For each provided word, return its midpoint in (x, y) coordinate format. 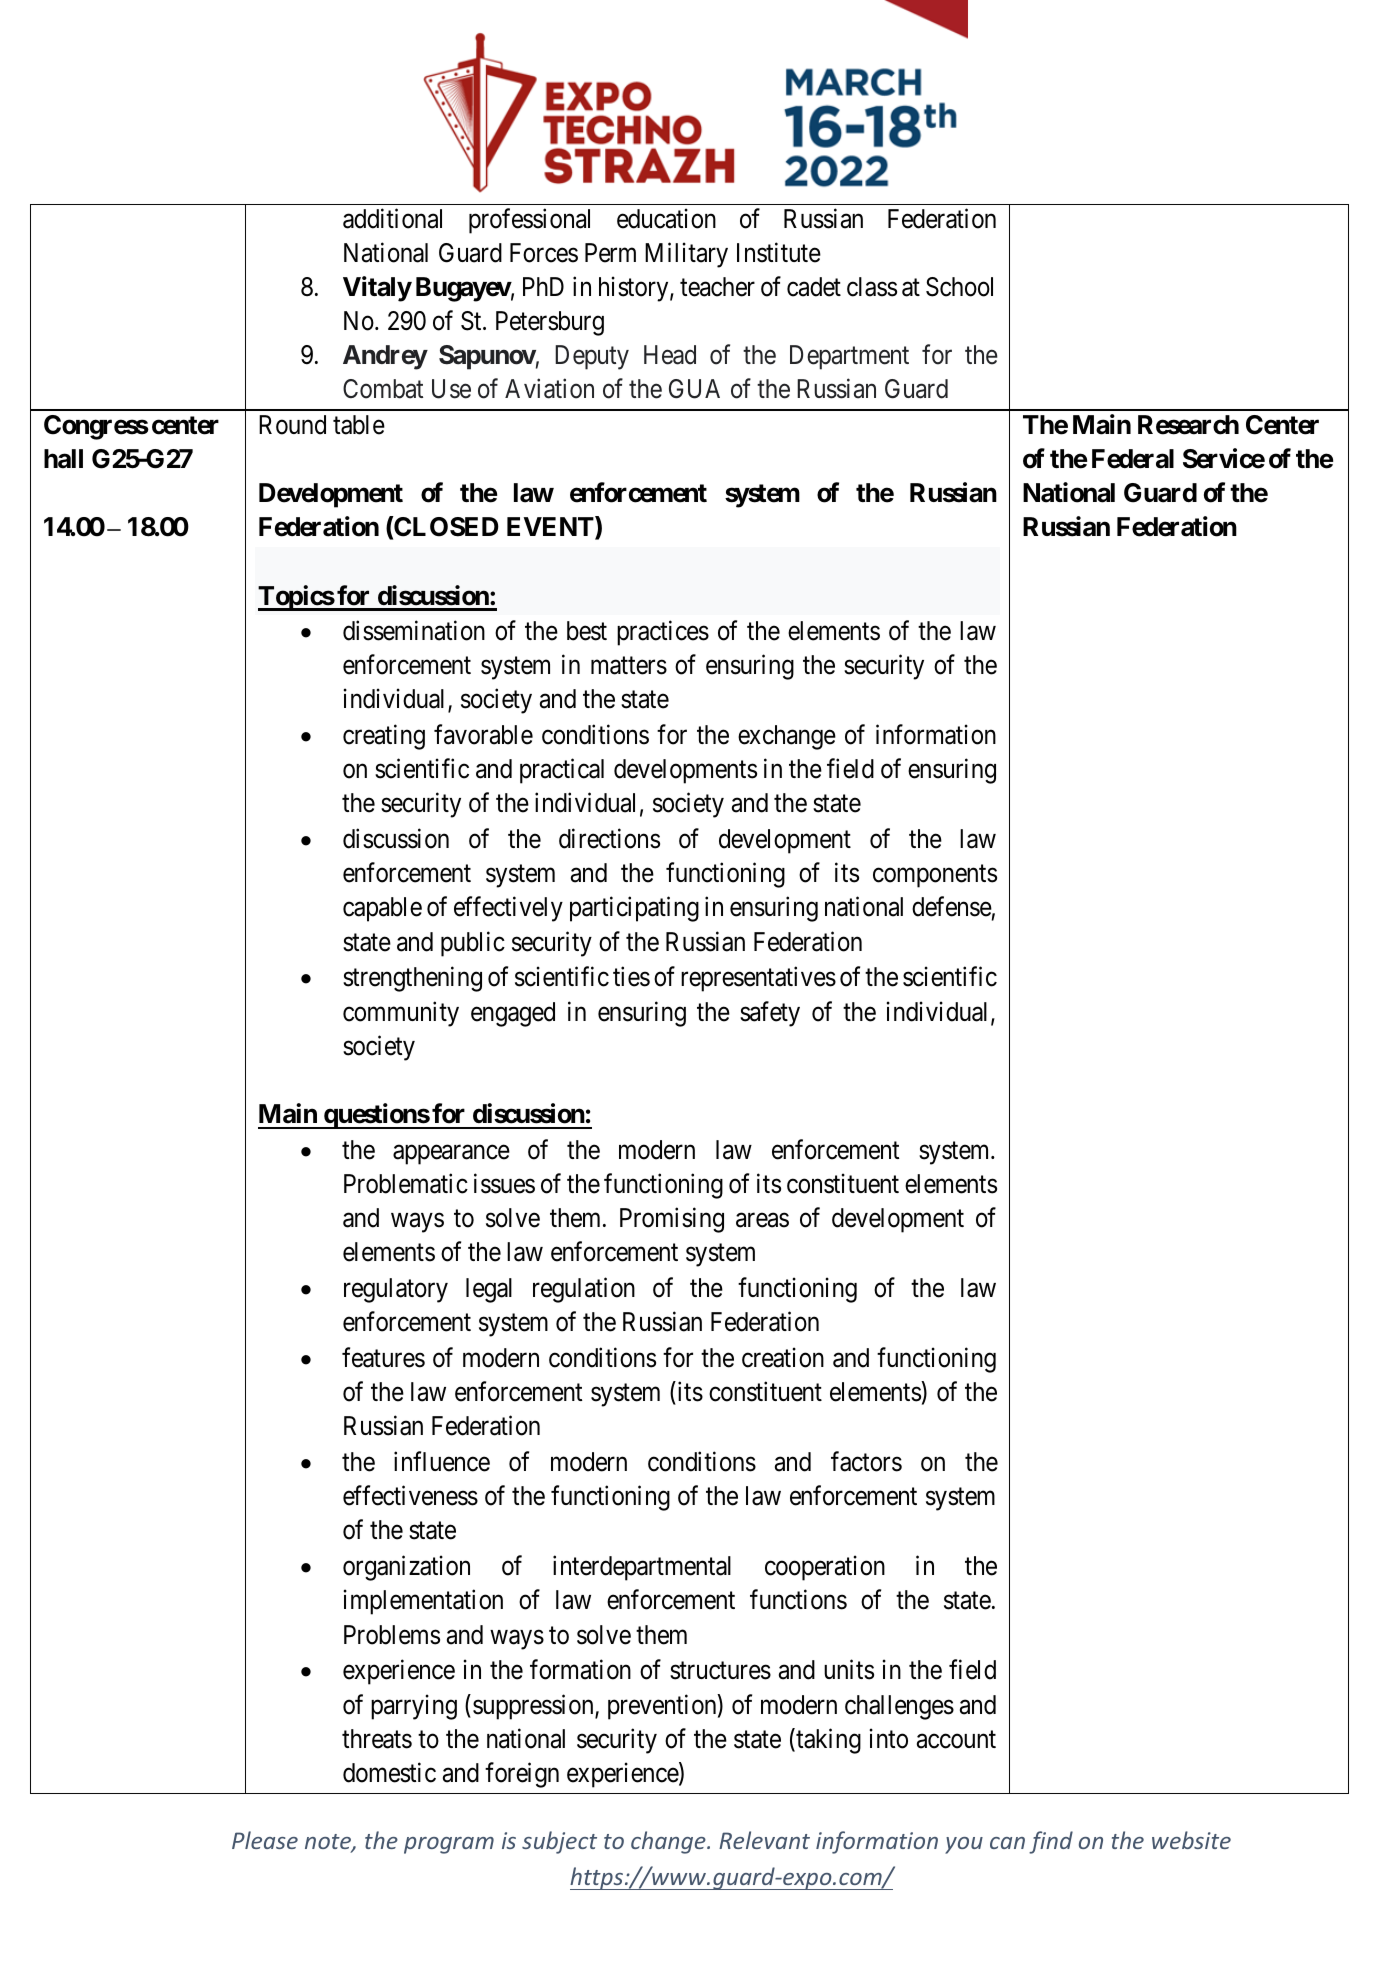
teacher (717, 287)
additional (392, 218)
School (959, 287)
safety (770, 1014)
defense (952, 907)
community (401, 1014)
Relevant (764, 1840)
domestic (389, 1772)
